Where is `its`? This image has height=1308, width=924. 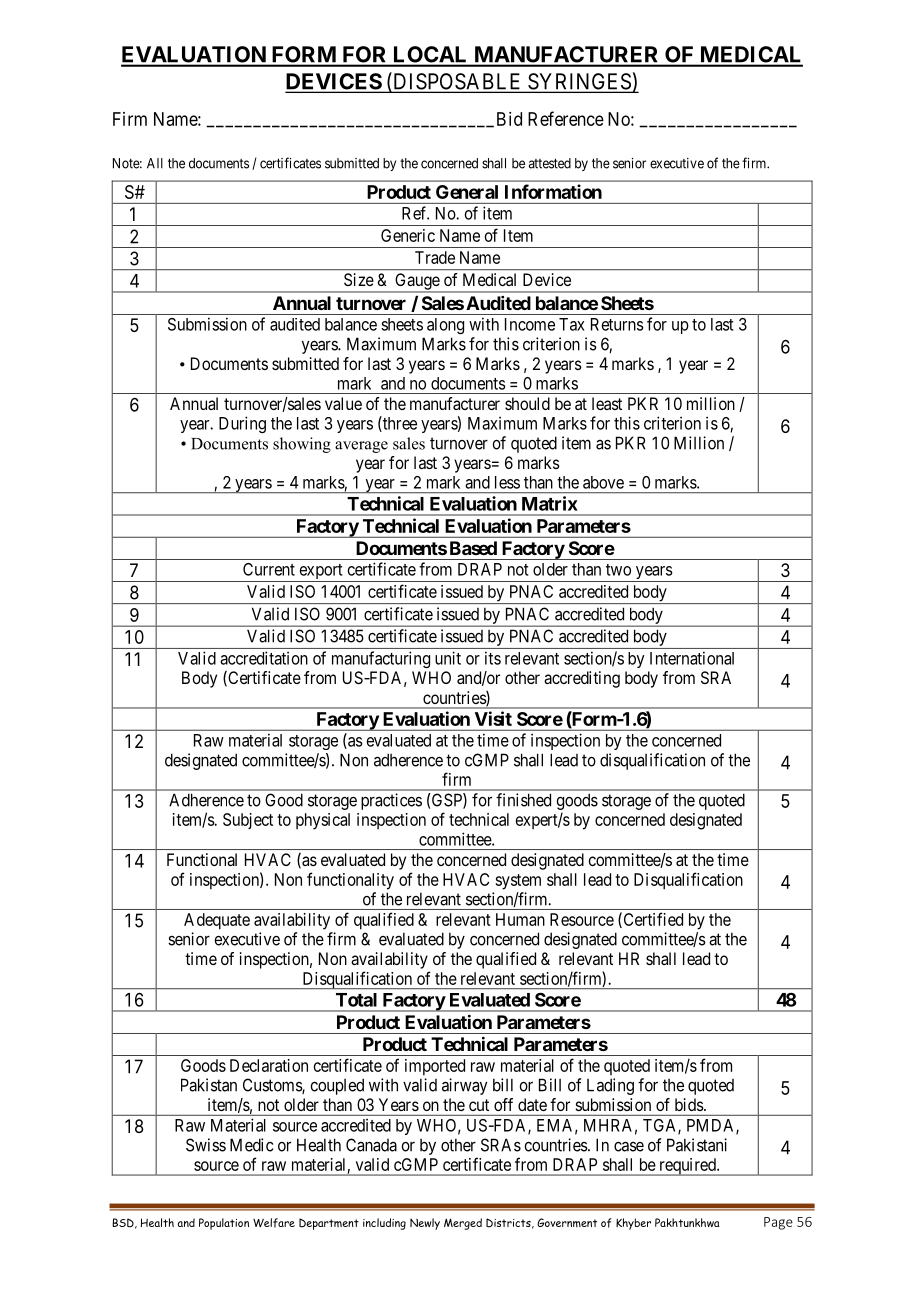 its is located at coordinates (493, 658).
